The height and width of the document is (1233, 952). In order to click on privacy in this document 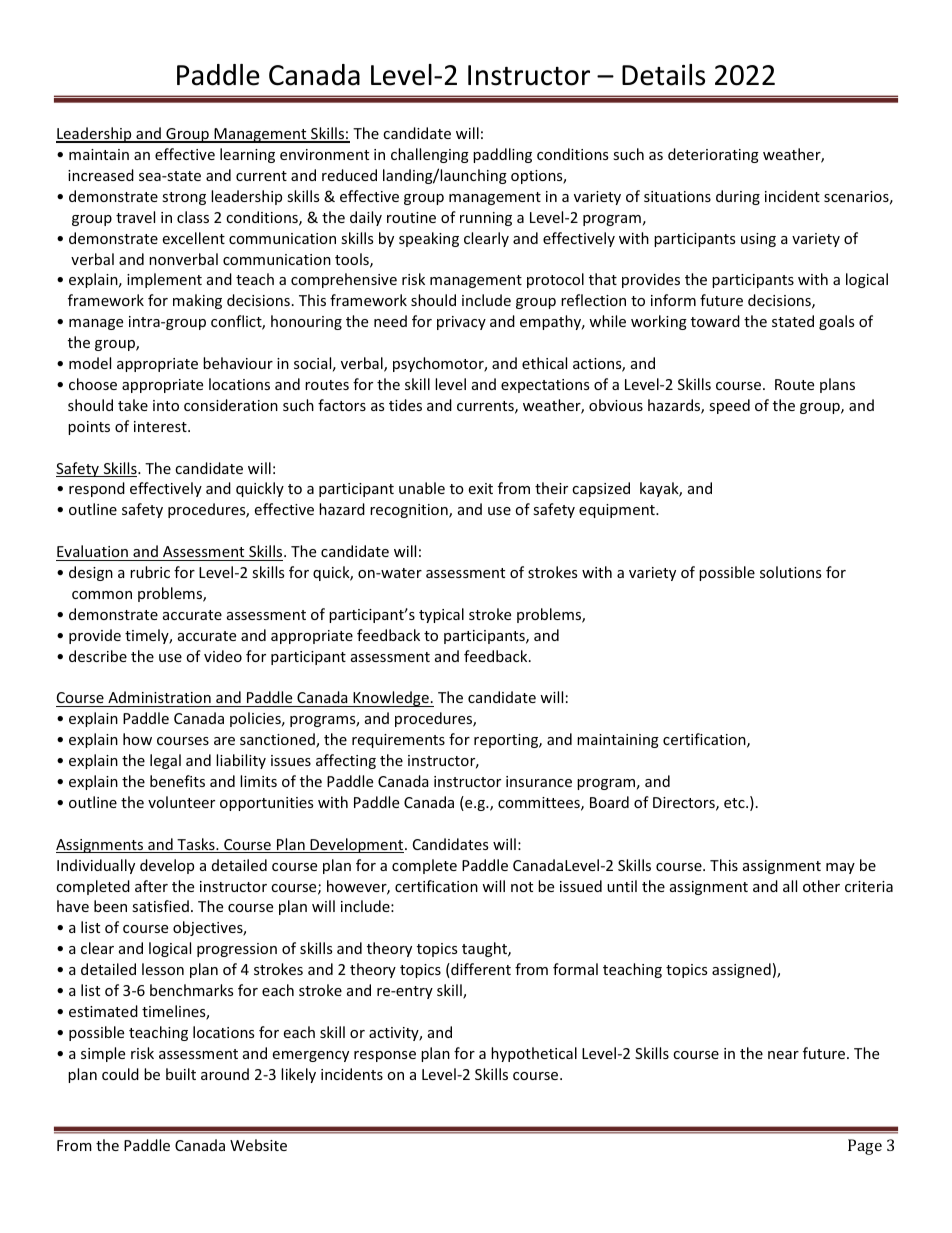, I will do `click(461, 323)`.
